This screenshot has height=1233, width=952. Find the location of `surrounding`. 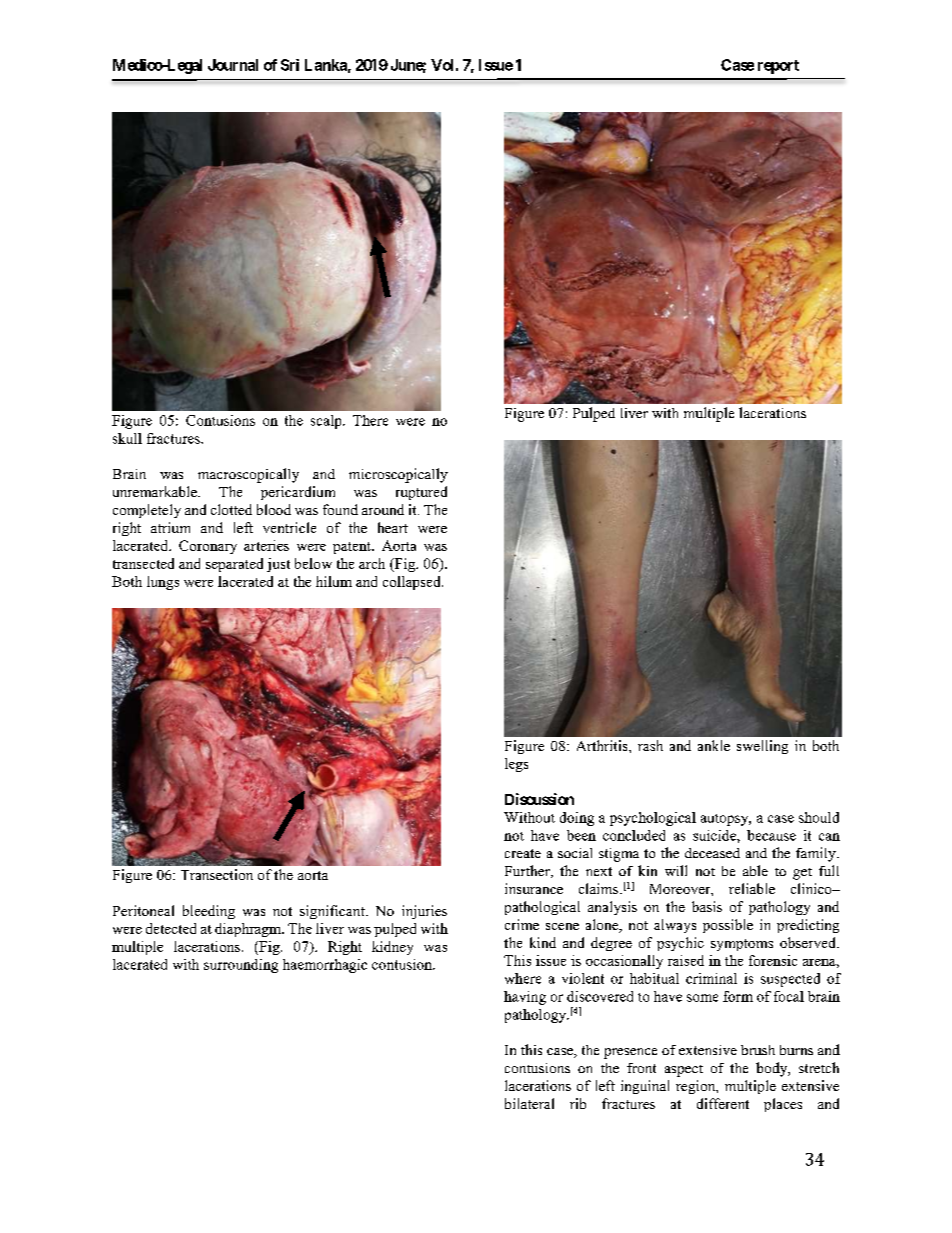

surrounding is located at coordinates (241, 966).
